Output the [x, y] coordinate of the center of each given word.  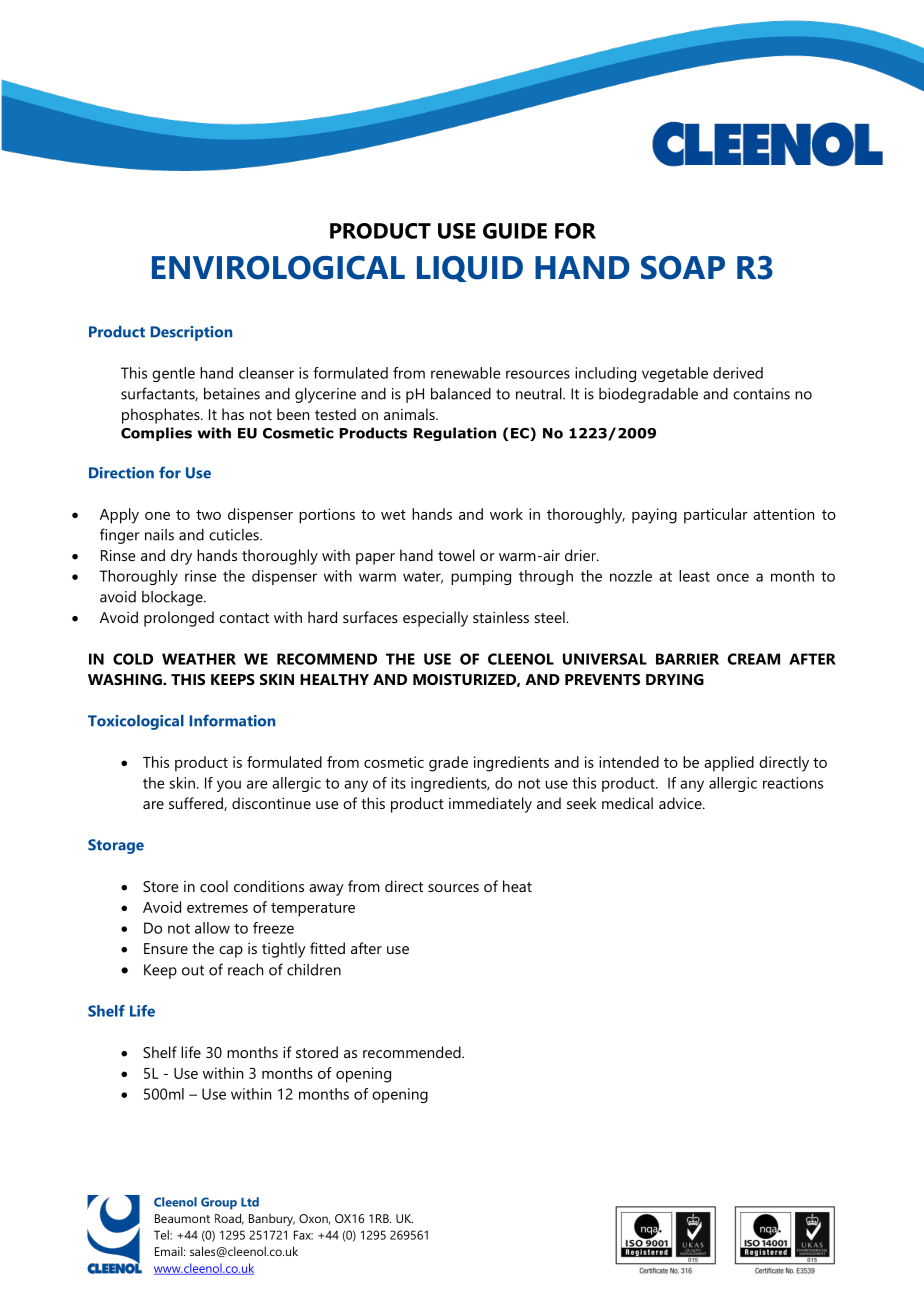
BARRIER [687, 659]
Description [191, 333]
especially [435, 619]
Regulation [454, 434]
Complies [156, 434]
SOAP [683, 268]
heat [517, 886]
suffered [197, 804]
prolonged [179, 619]
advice [681, 803]
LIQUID [470, 269]
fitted [327, 948]
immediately [490, 805]
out [193, 970]
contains [761, 394]
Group [219, 1203]
